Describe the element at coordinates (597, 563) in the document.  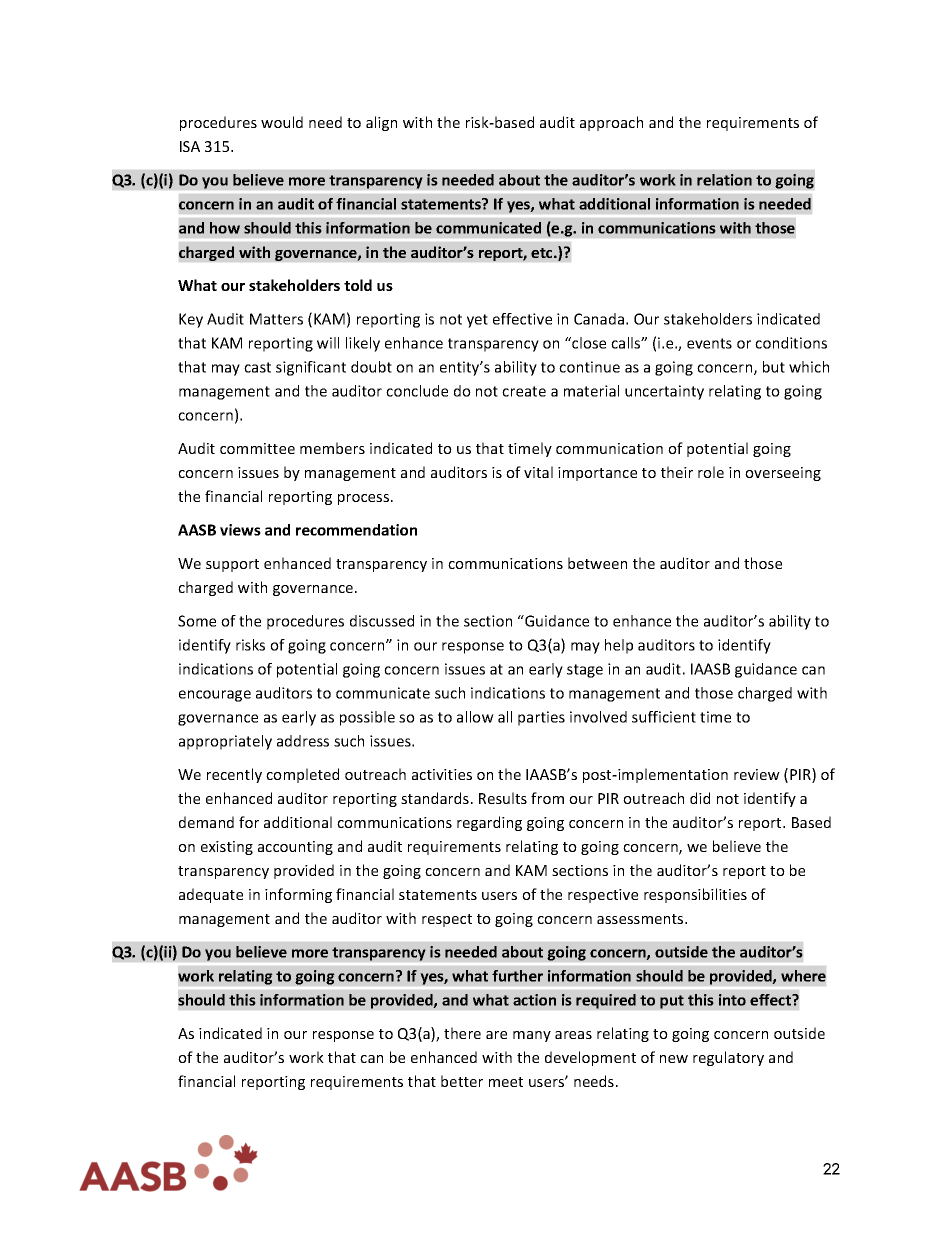
I see `between` at that location.
